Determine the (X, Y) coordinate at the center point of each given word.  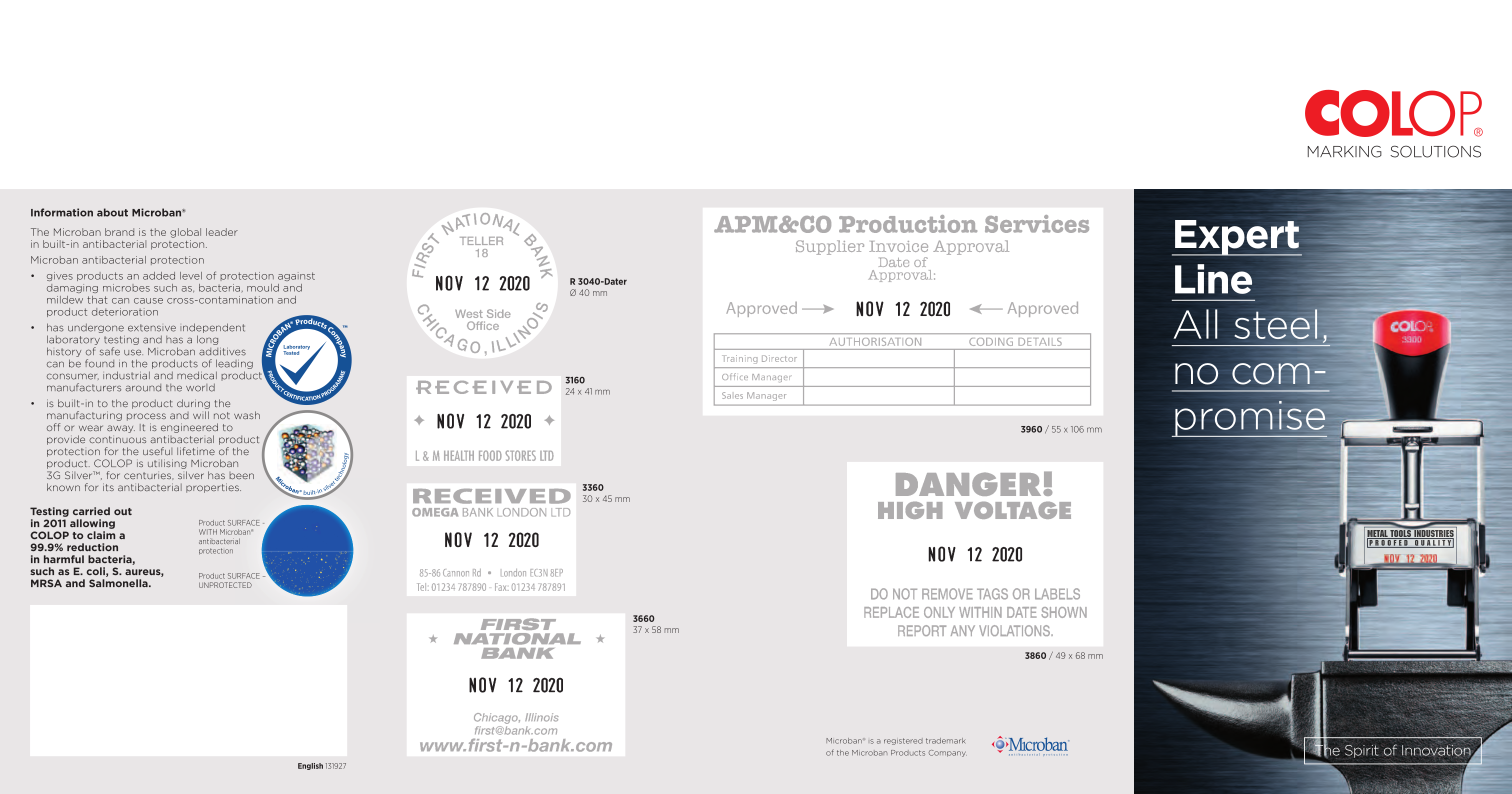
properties (213, 488)
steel (1277, 324)
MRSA (46, 583)
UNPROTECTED (225, 585)
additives (222, 352)
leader (222, 232)
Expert (1237, 238)
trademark (945, 741)
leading (234, 364)
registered (903, 741)
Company (948, 753)
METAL (1378, 534)
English (310, 766)
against (296, 276)
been (241, 475)
